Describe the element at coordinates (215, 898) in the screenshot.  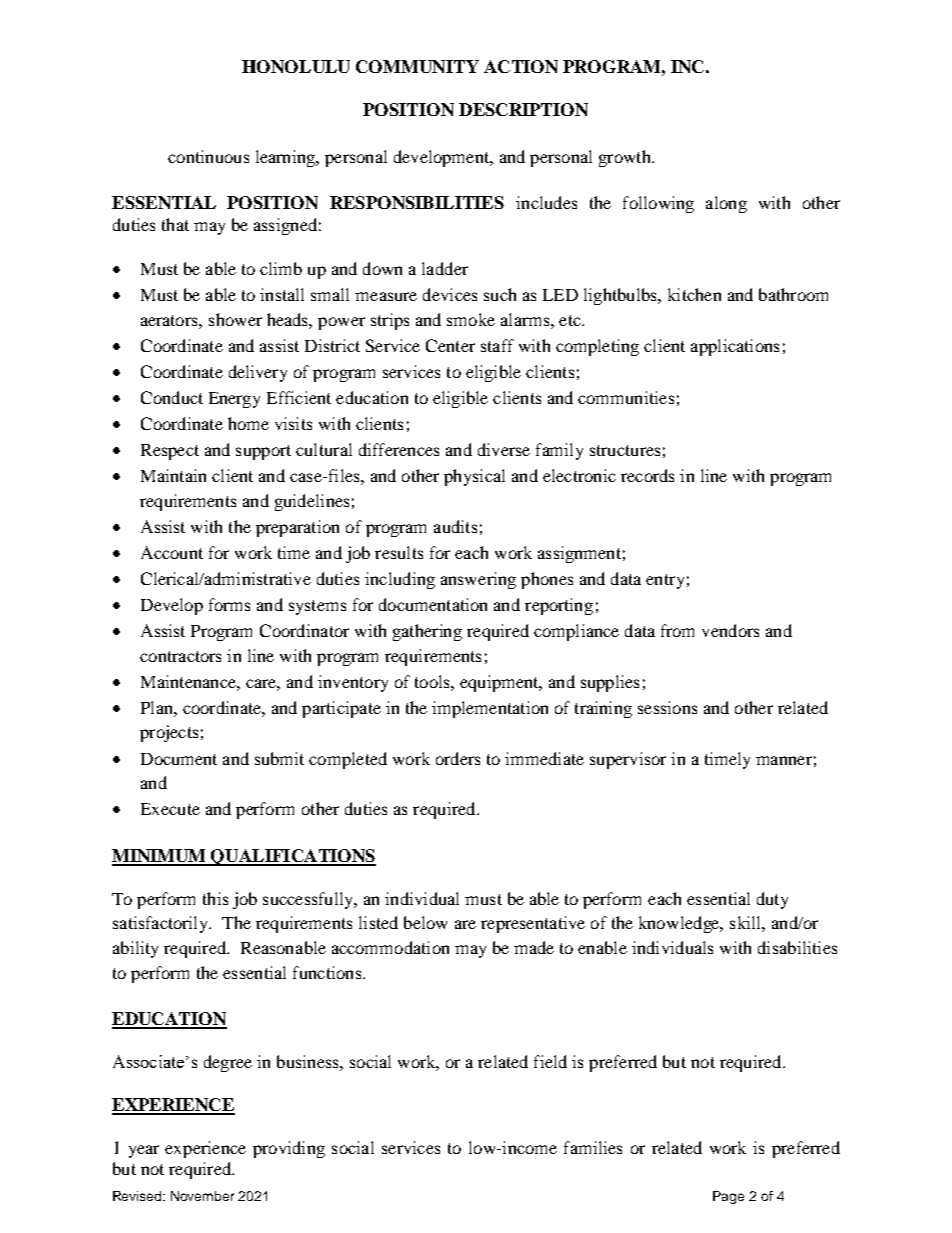
I see `this` at that location.
